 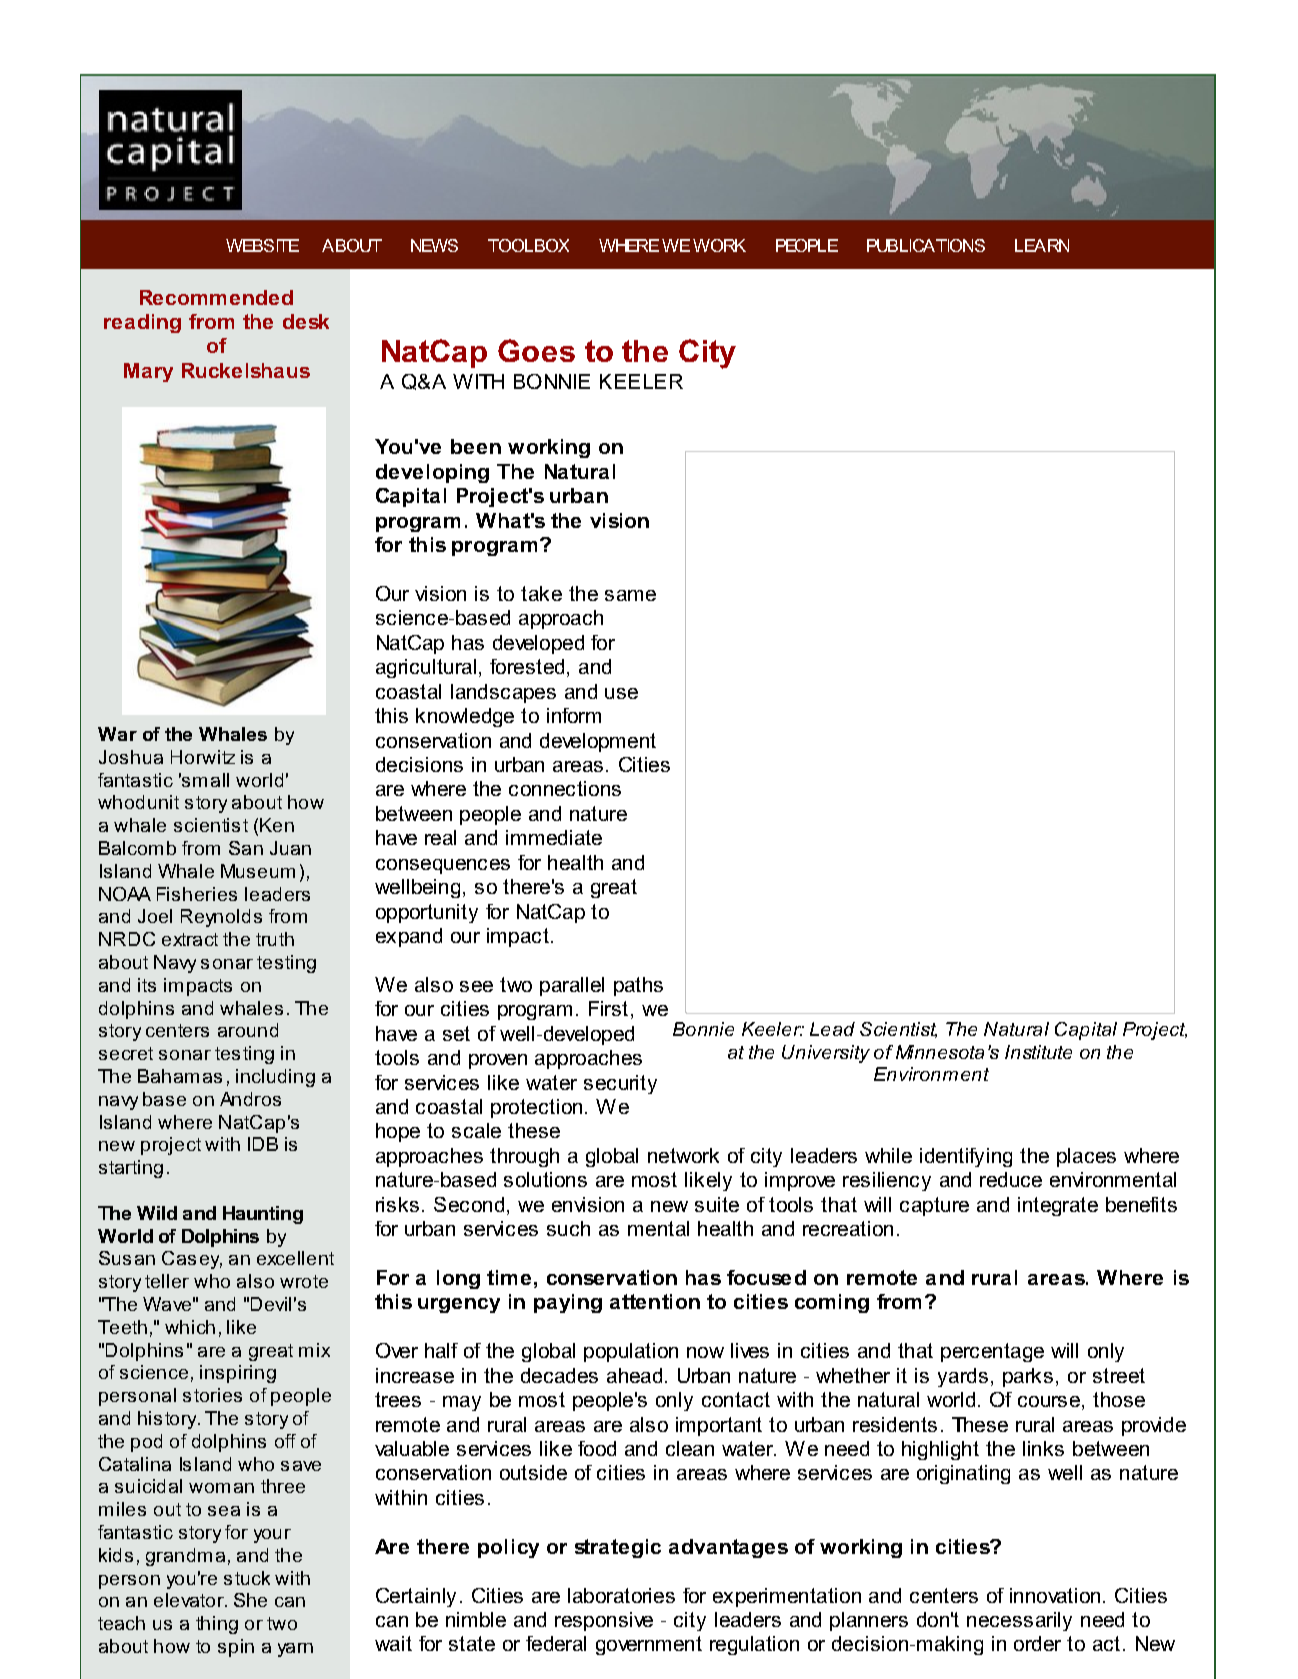 I want to click on laboratories, so click(x=621, y=1595).
